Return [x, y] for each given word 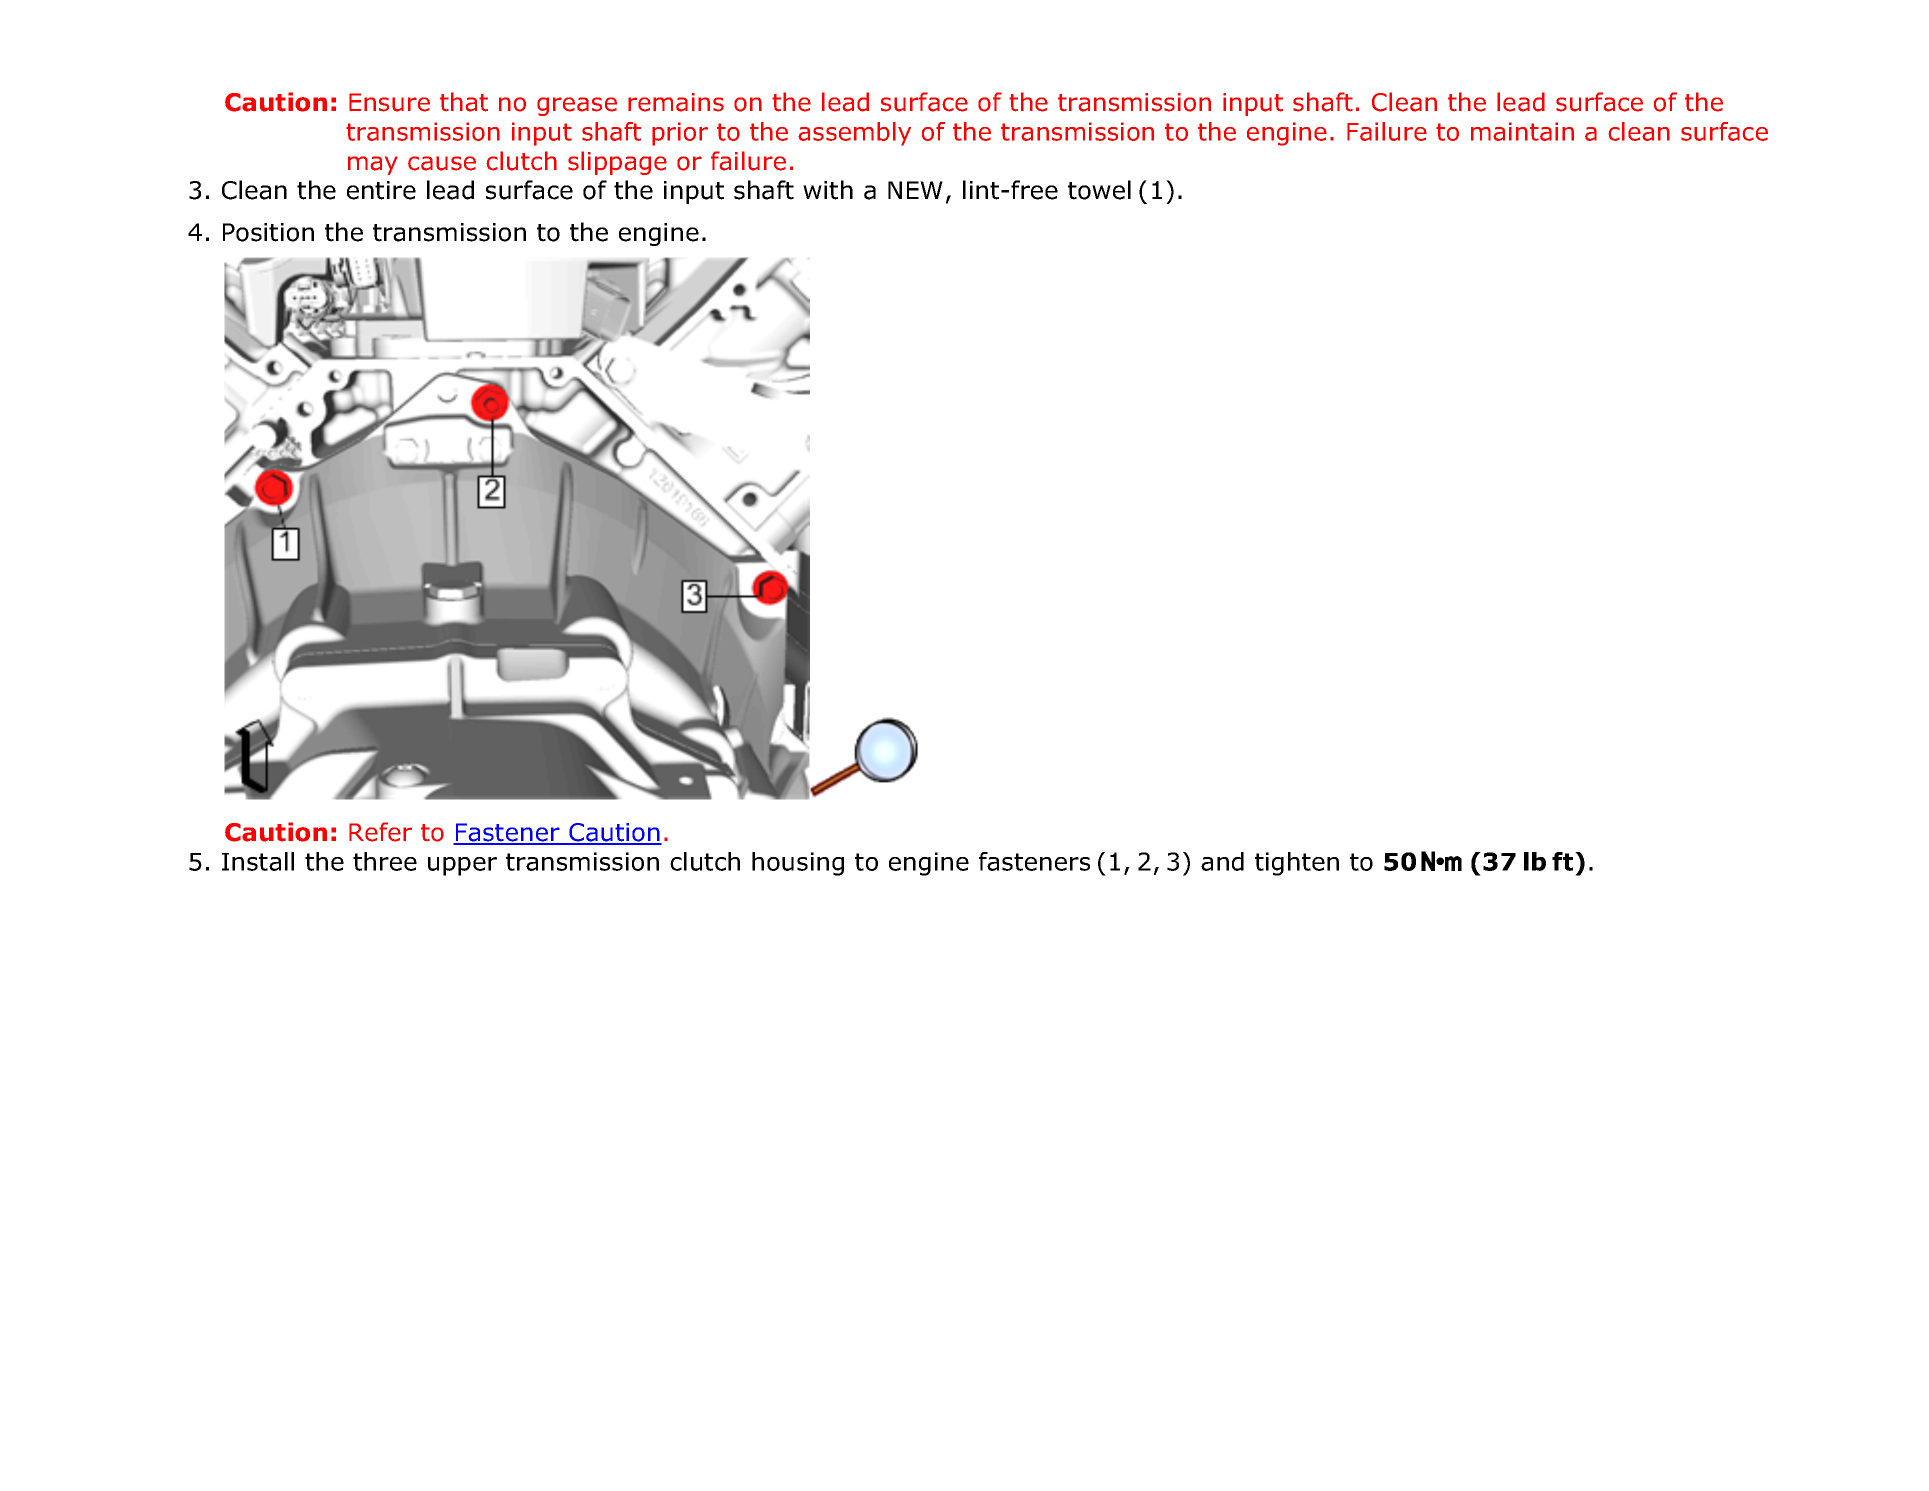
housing [798, 864]
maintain [1522, 131]
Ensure [389, 102]
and [1222, 861]
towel [1099, 190]
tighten [1297, 864]
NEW [915, 190]
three [385, 861]
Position [268, 232]
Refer [380, 832]
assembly [854, 134]
